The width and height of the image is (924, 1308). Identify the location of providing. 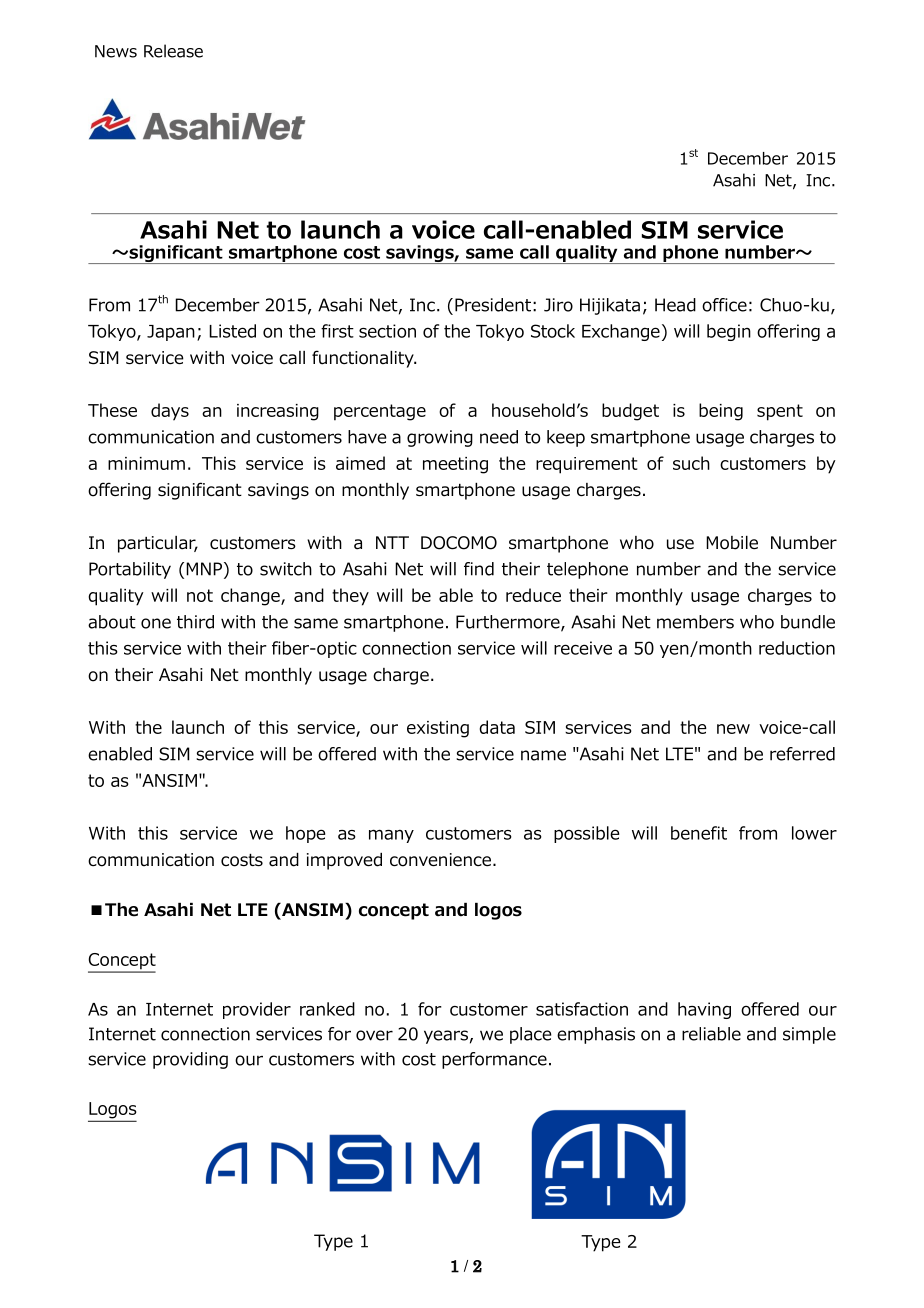
(190, 1060).
